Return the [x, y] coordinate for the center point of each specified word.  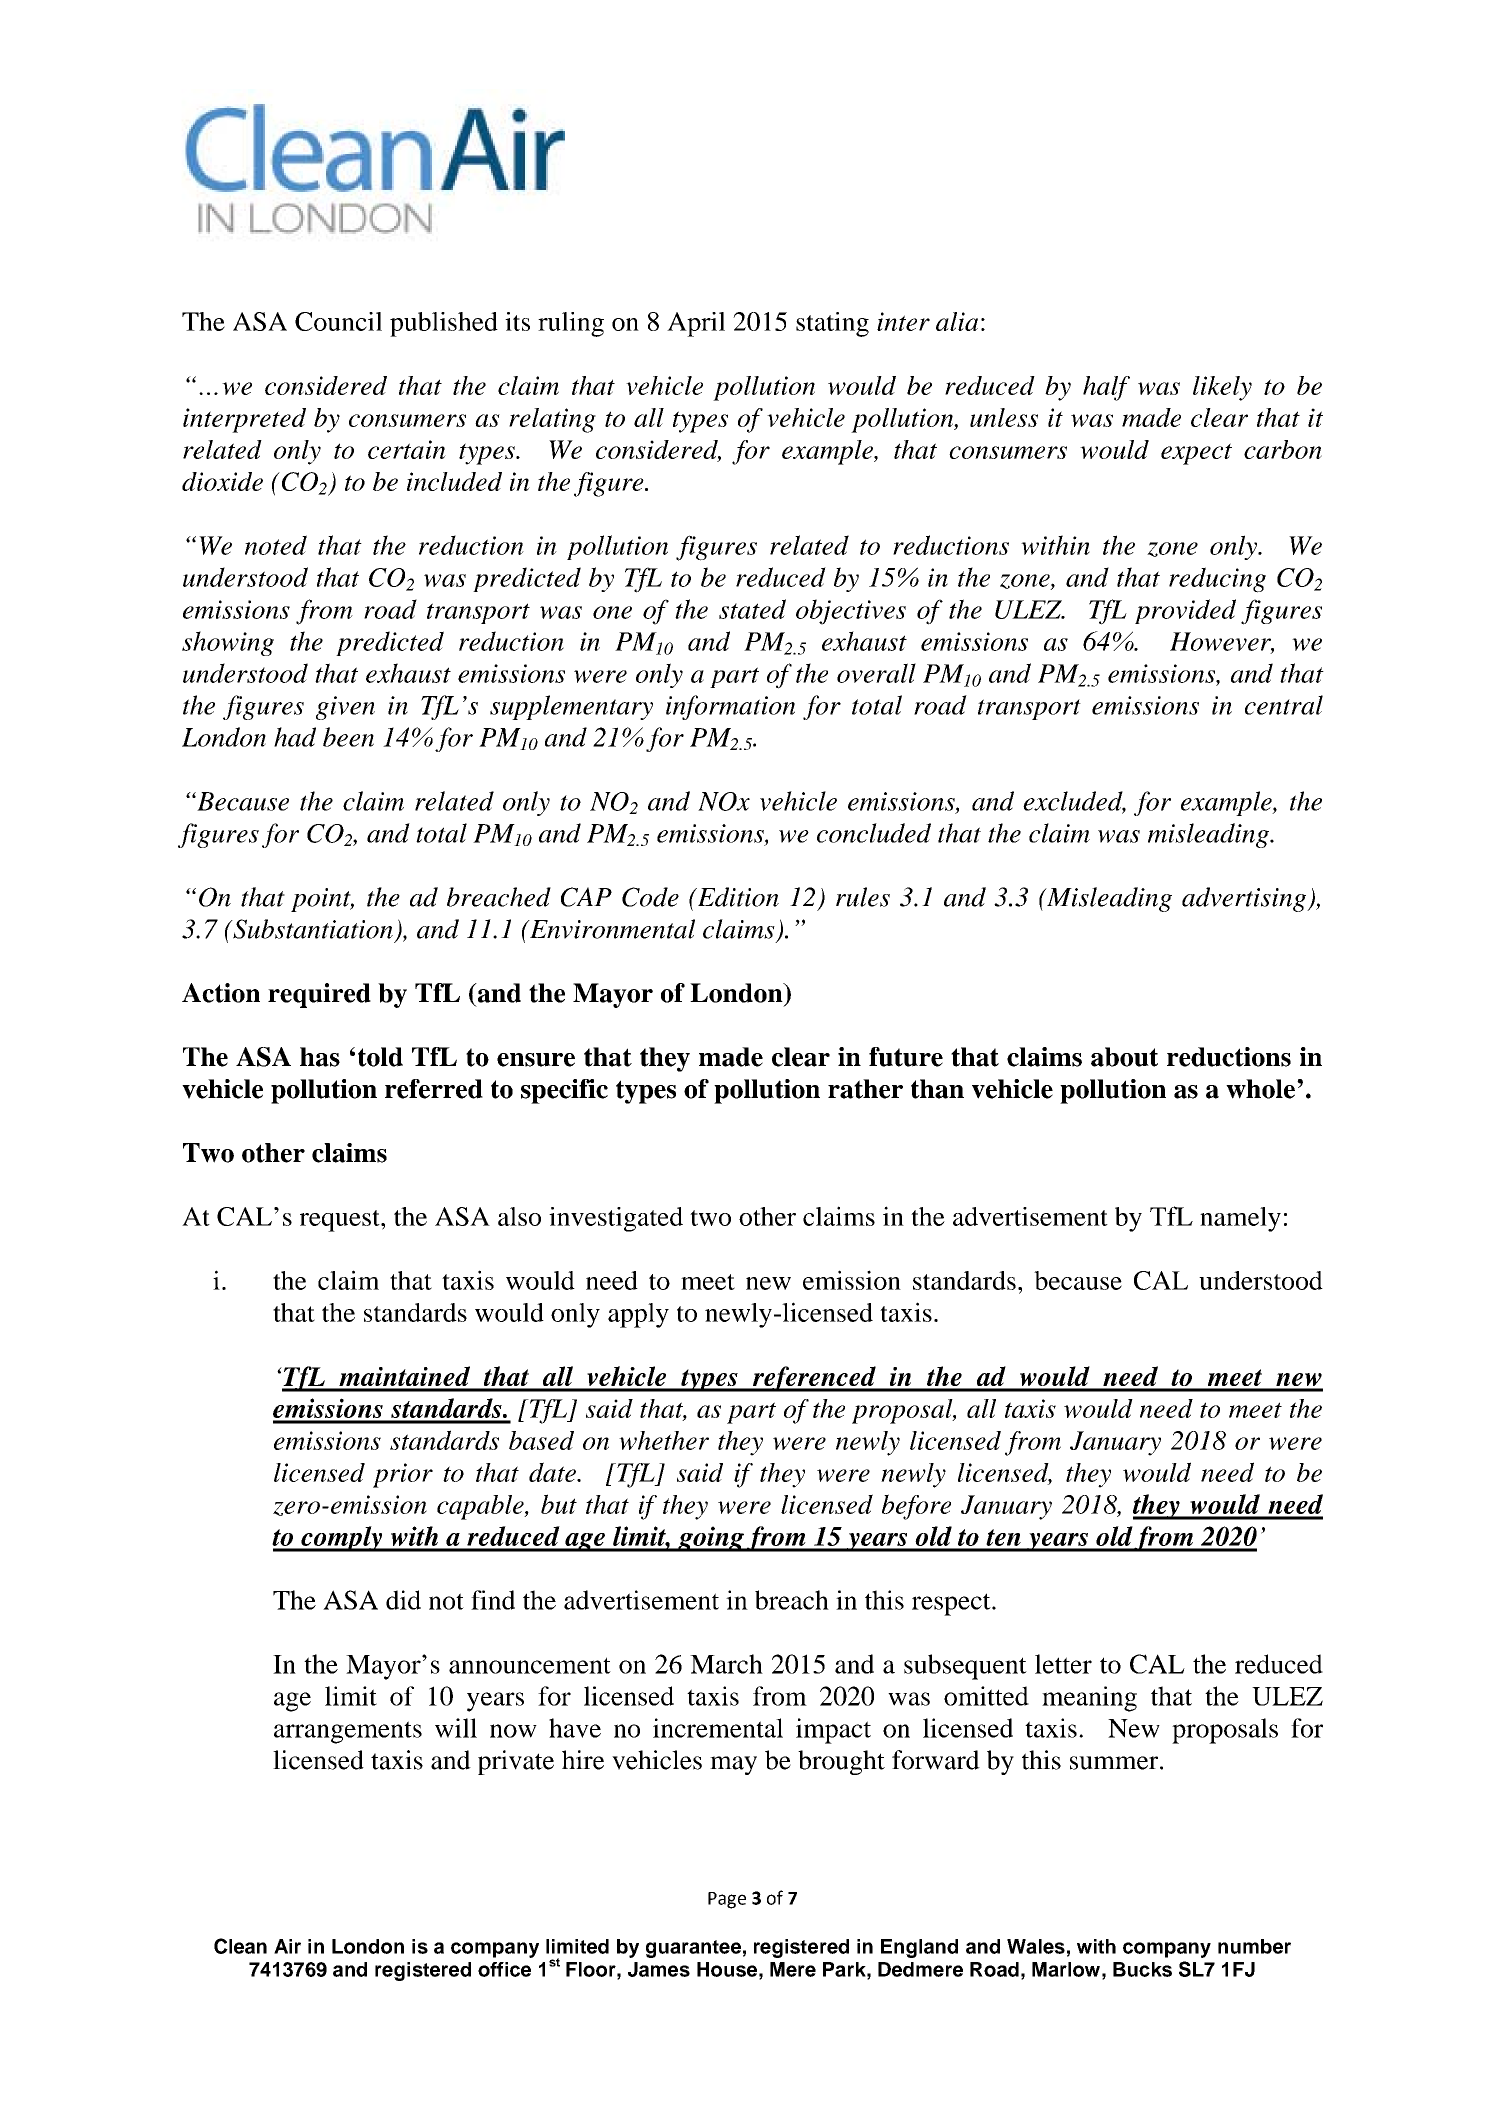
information [730, 707]
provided [1185, 611]
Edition [737, 897]
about [1124, 1057]
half [1106, 388]
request [341, 1221]
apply [638, 1315]
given [345, 708]
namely [1240, 1219]
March [726, 1664]
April [696, 324]
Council [338, 321]
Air [287, 1946]
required [319, 995]
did [403, 1600]
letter [1063, 1664]
